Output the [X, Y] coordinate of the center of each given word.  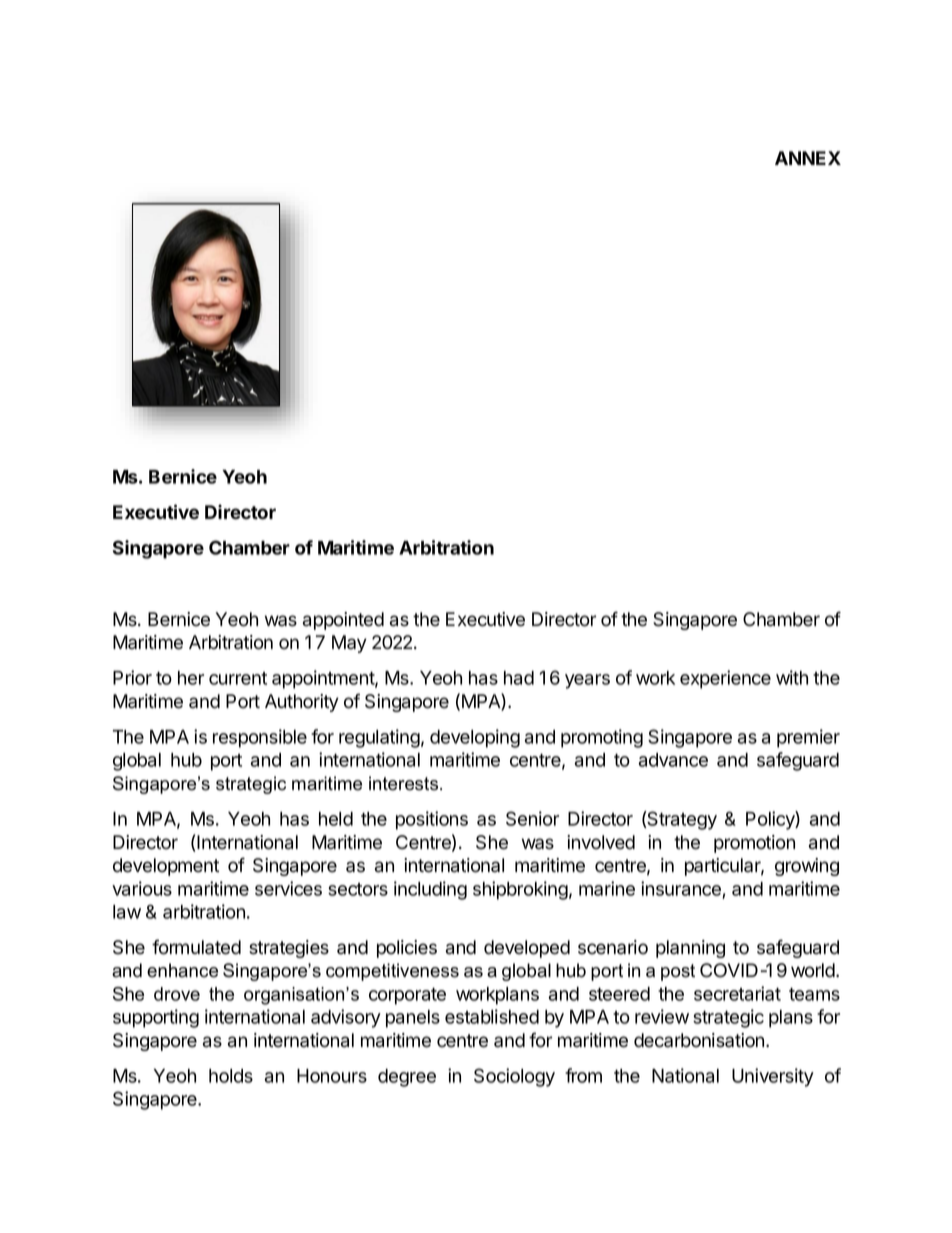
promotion [754, 844]
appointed [343, 621]
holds [231, 1076]
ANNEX [808, 158]
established [492, 1016]
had [519, 678]
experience [725, 679]
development [166, 867]
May [349, 644]
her [191, 678]
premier [808, 738]
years [587, 681]
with [792, 677]
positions [432, 820]
